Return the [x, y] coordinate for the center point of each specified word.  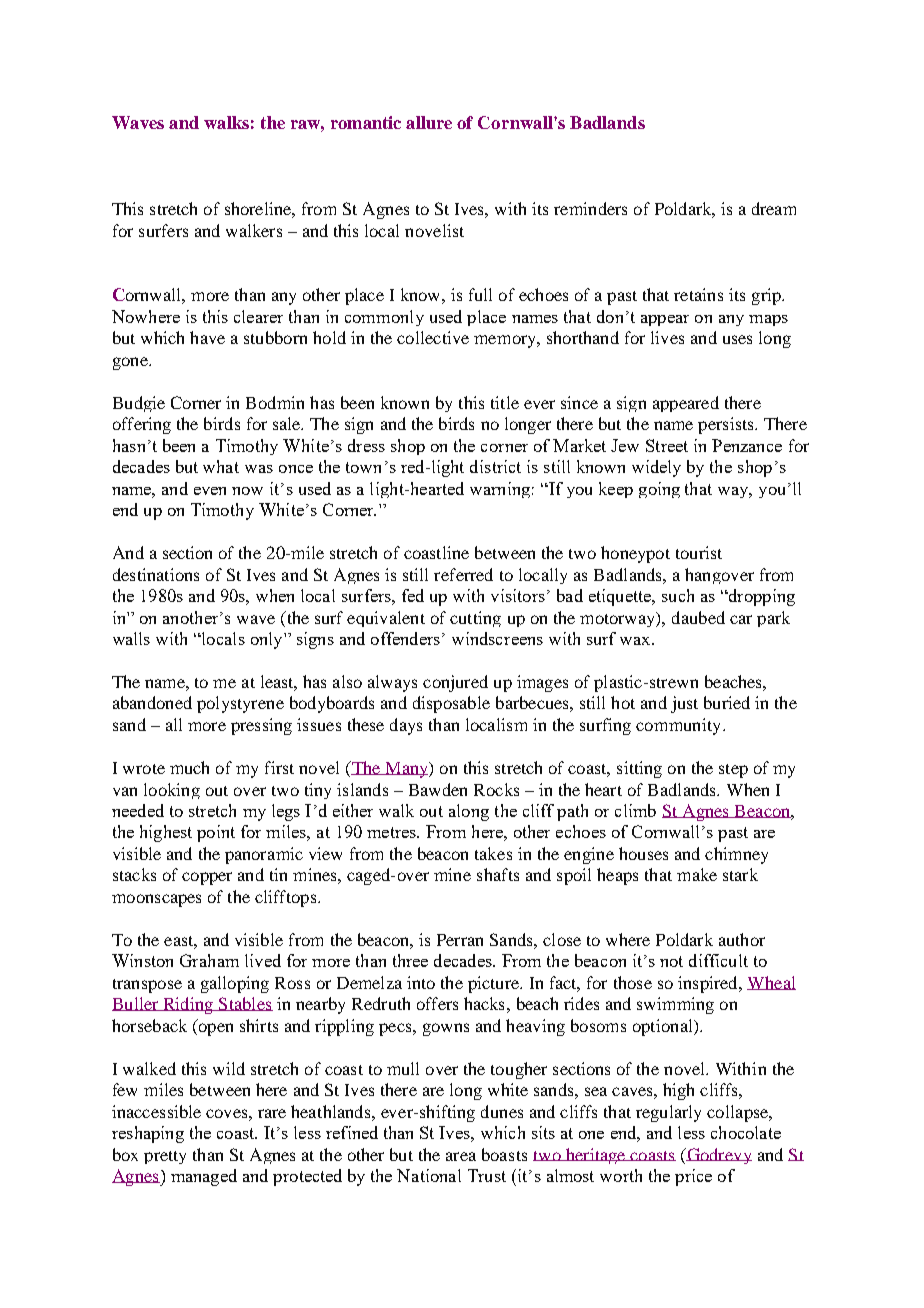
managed [204, 1177]
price [693, 1177]
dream [774, 208]
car [741, 619]
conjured [455, 683]
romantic [366, 122]
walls [131, 638]
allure [429, 122]
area [461, 1156]
